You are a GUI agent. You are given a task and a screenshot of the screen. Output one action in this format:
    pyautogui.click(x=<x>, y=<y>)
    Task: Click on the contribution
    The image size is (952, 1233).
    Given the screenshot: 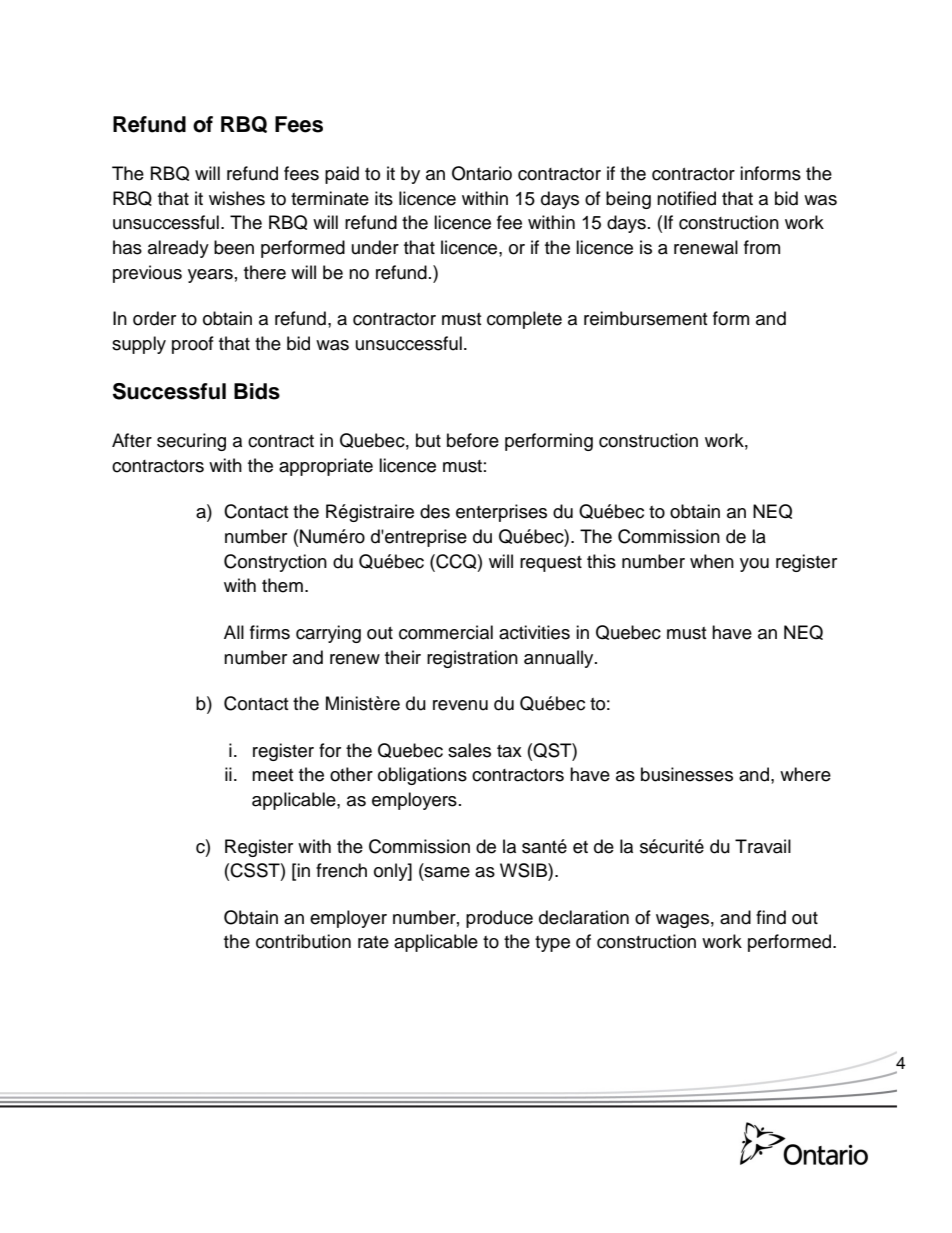 What is the action you would take?
    pyautogui.click(x=303, y=941)
